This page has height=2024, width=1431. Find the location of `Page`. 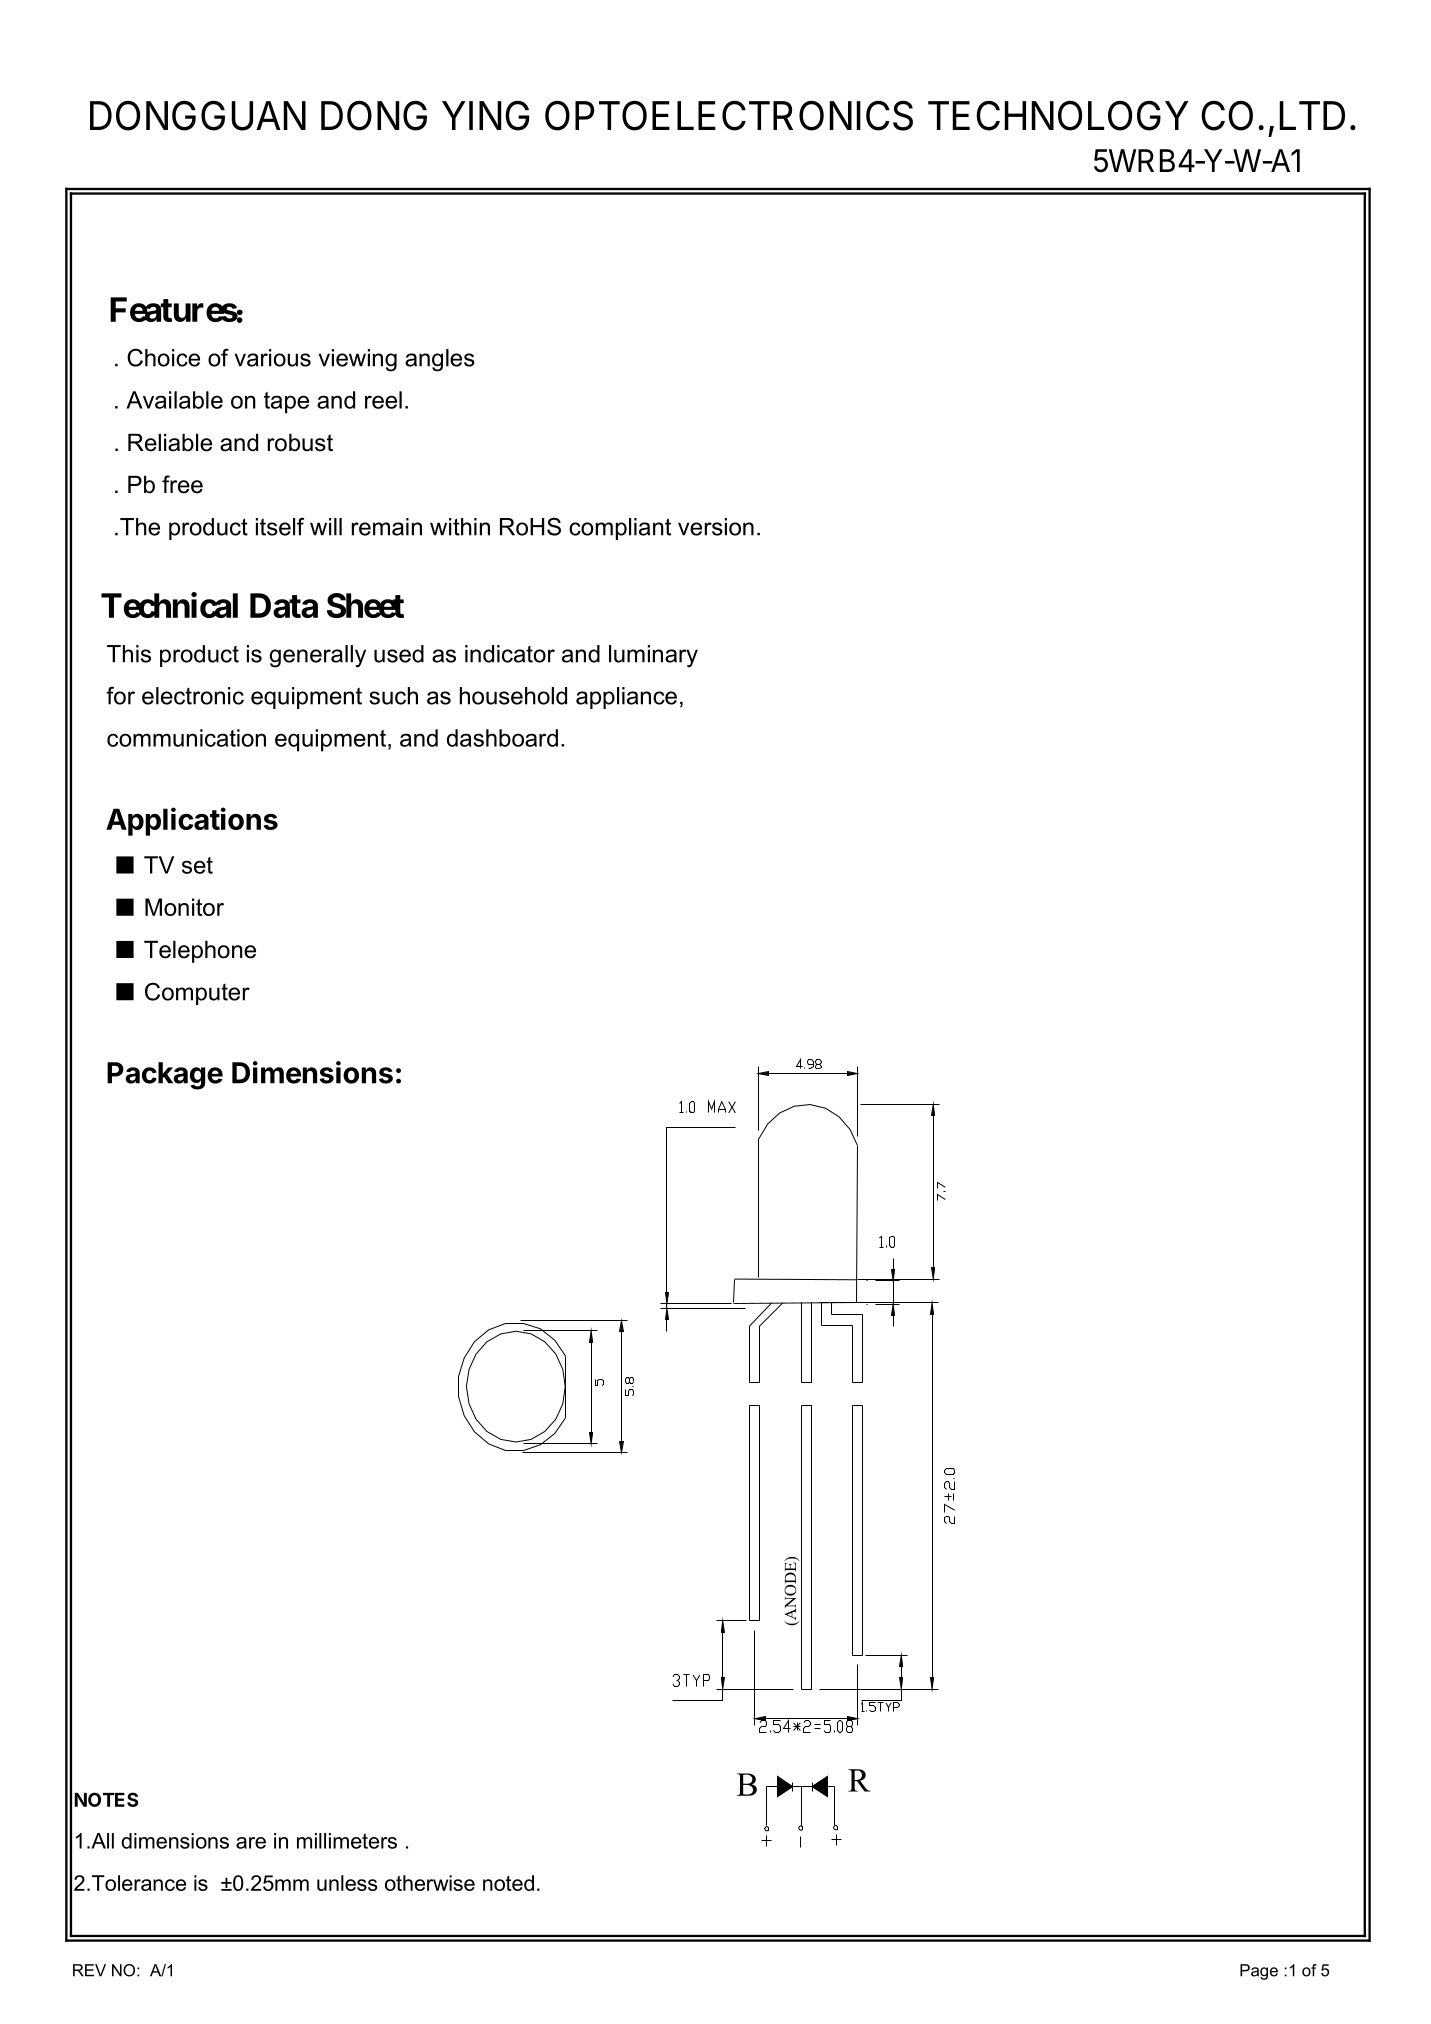

Page is located at coordinates (1259, 1972).
